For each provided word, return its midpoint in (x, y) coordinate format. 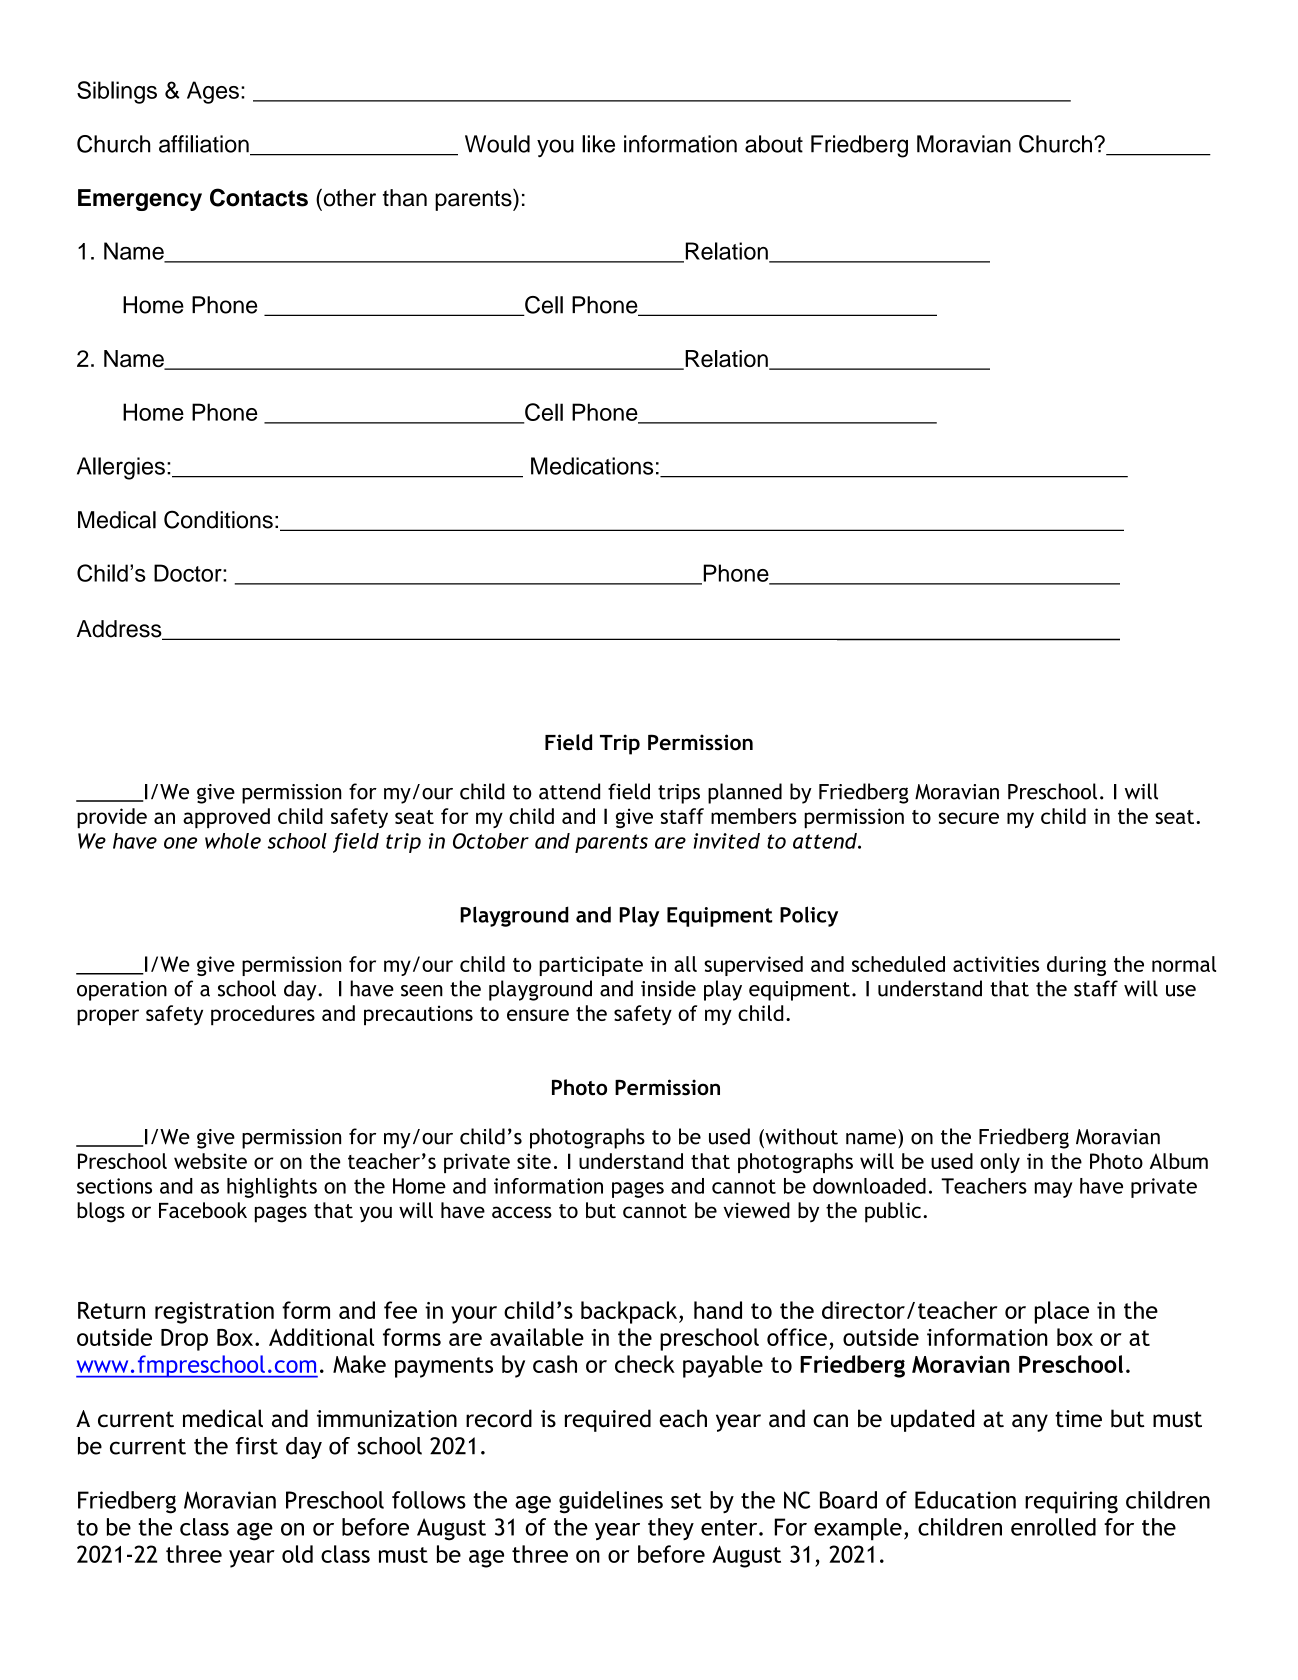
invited (727, 841)
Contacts (259, 197)
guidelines (611, 1502)
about (774, 144)
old (297, 1554)
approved (226, 818)
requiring (1071, 1502)
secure (968, 818)
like (598, 144)
